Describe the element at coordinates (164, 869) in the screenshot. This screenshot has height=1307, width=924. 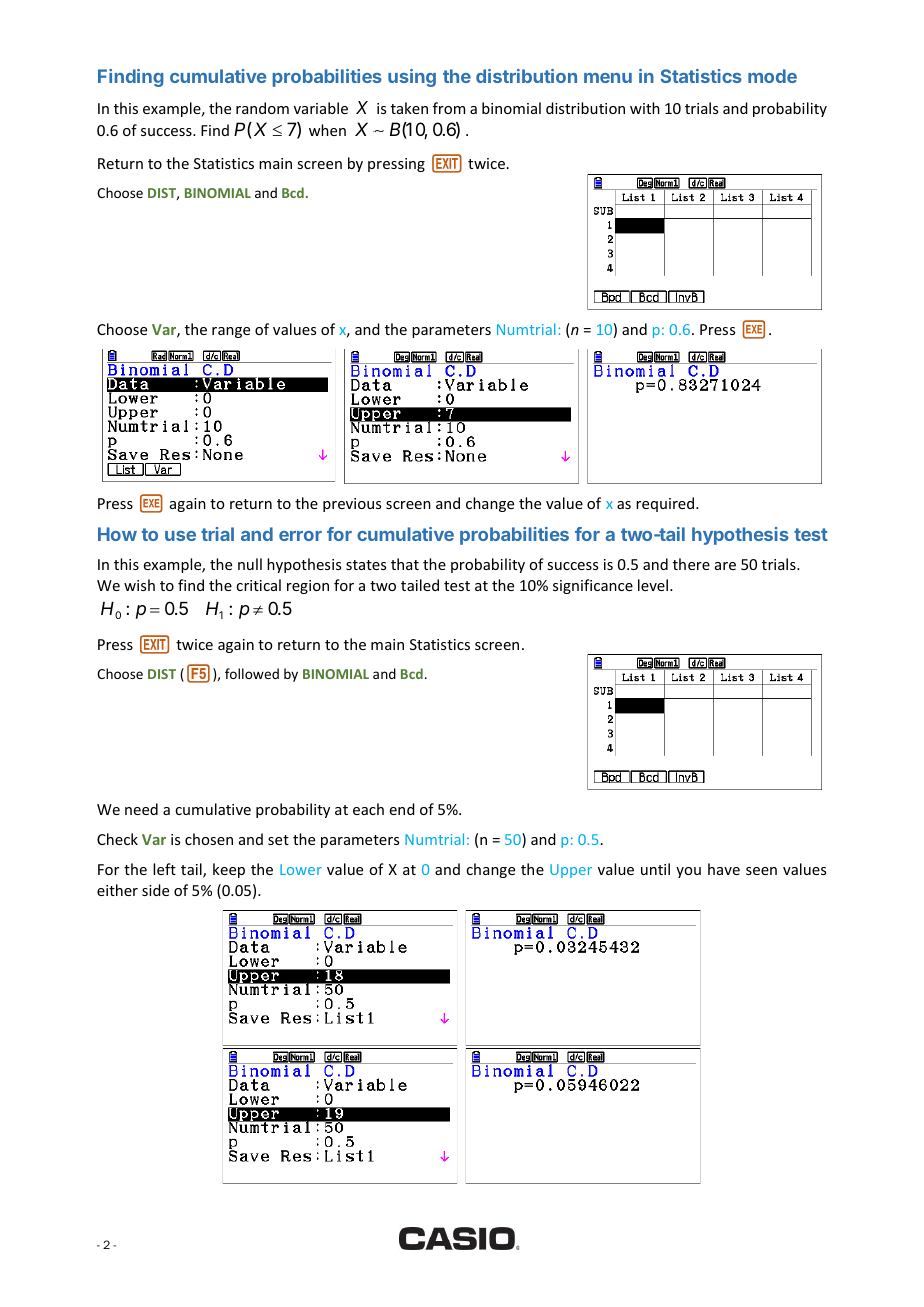
I see `left` at that location.
